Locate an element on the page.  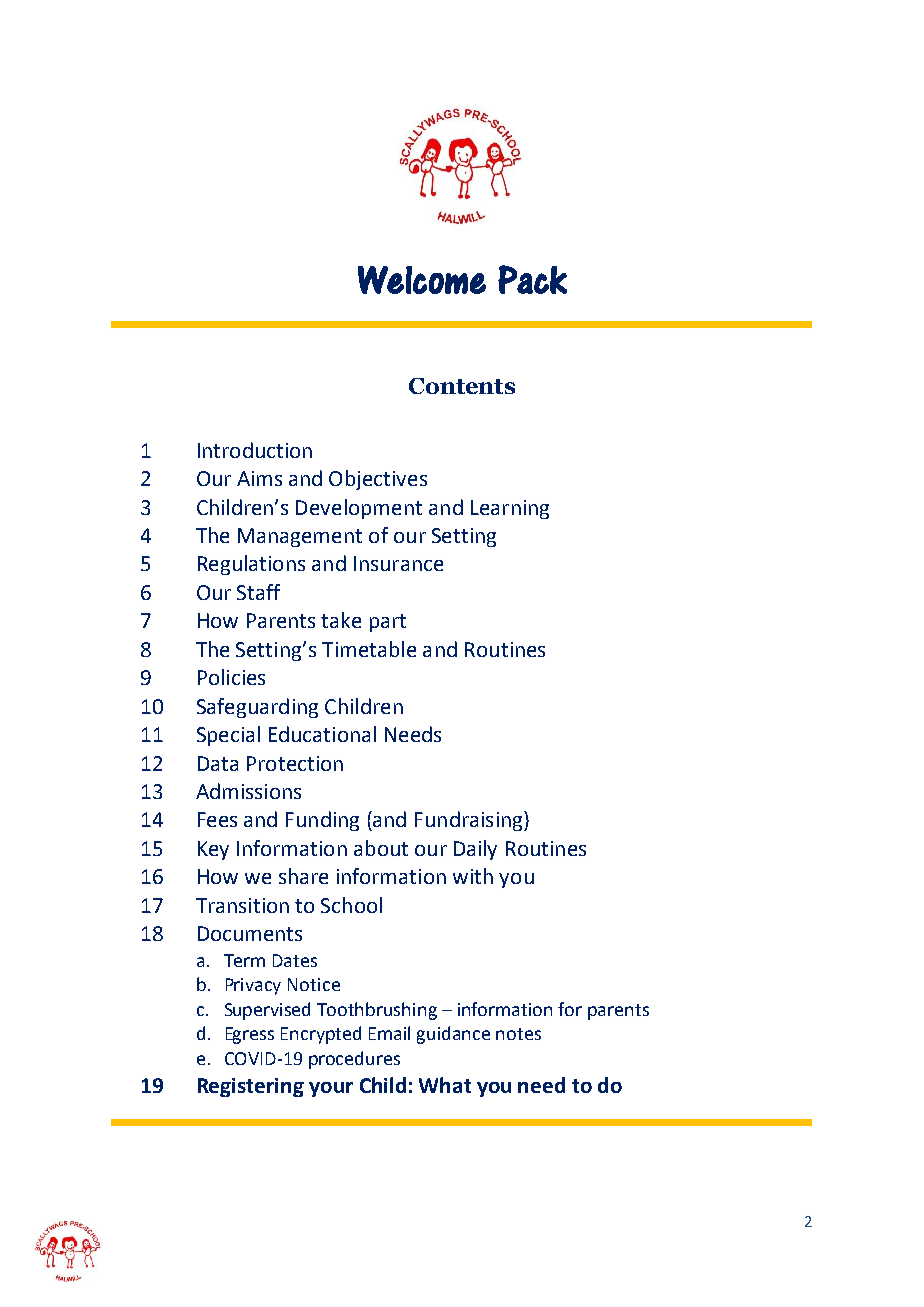
Safeguarding is located at coordinates (257, 708).
